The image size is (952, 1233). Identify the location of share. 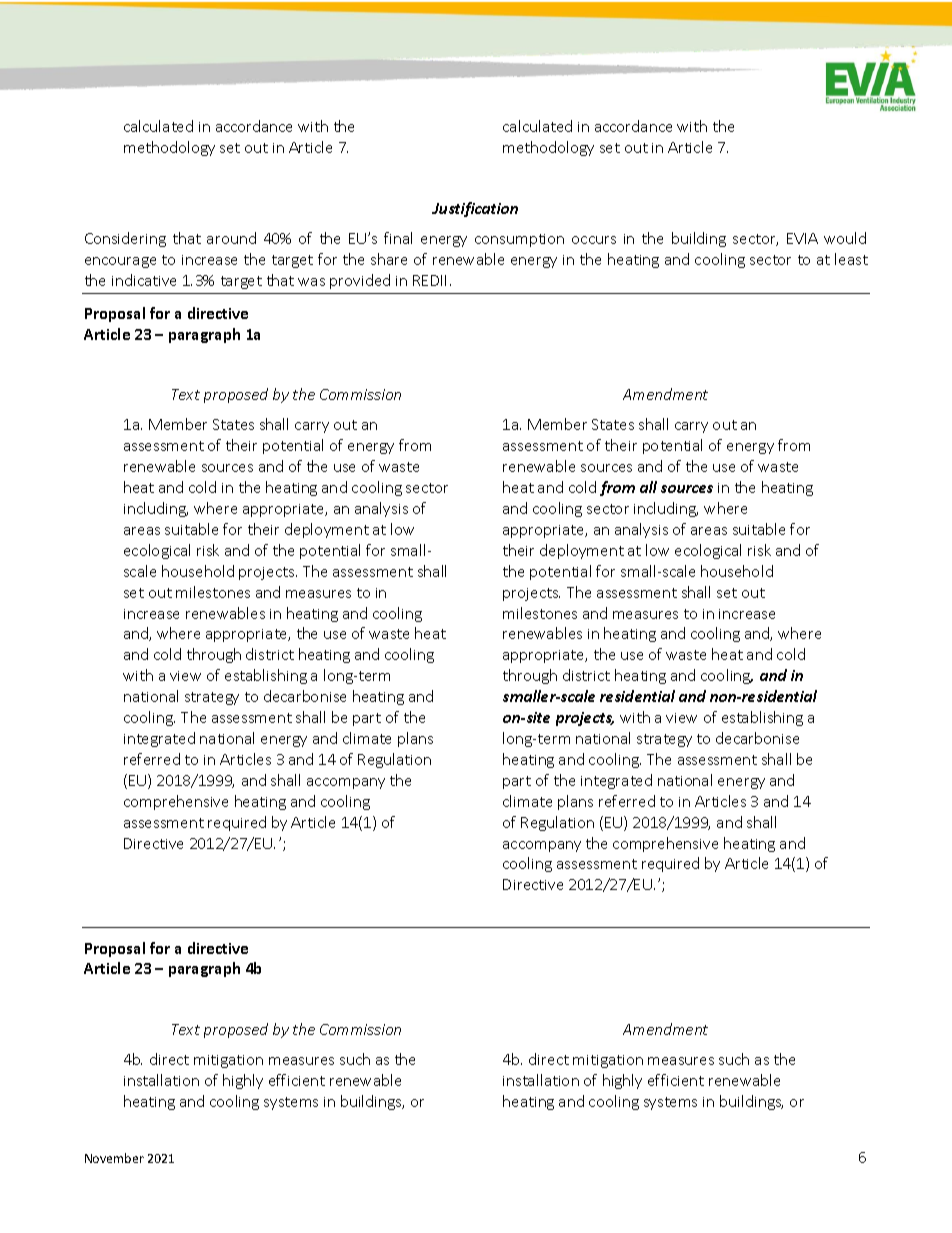
(389, 259).
